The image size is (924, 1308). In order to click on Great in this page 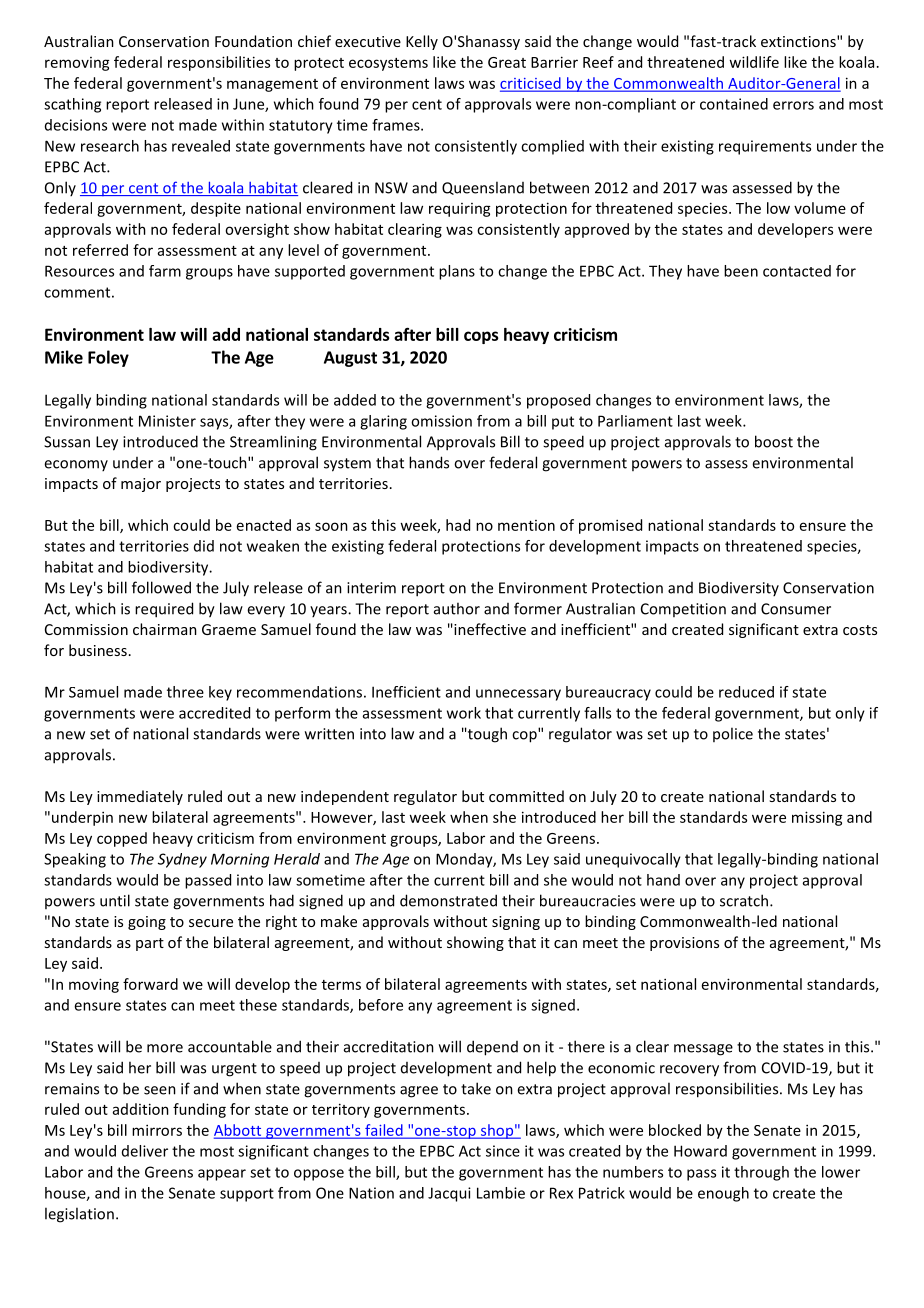, I will do `click(507, 62)`.
